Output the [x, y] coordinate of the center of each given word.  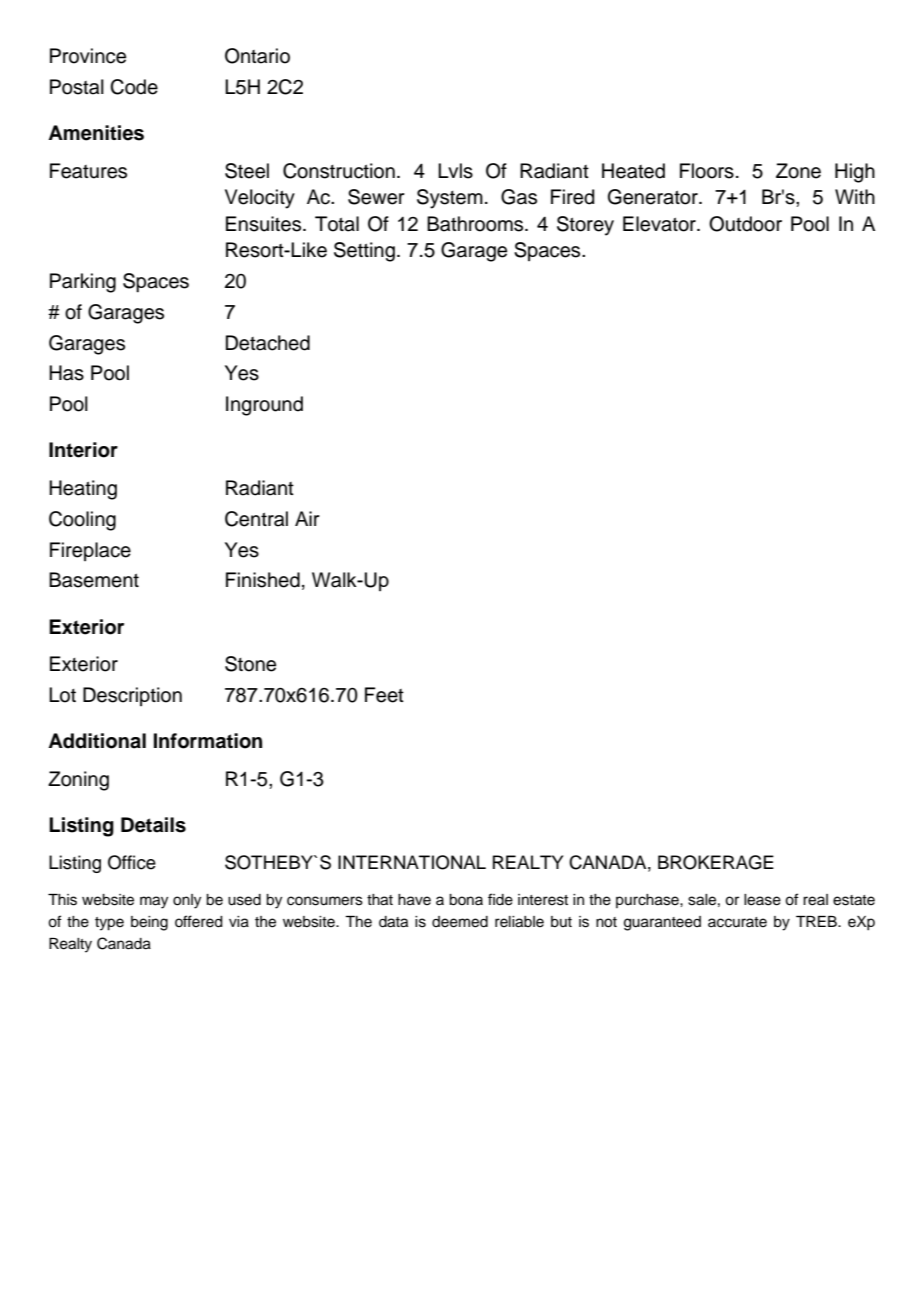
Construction [339, 171]
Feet [384, 695]
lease [762, 900]
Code [134, 87]
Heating [83, 490]
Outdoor [745, 224]
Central [256, 519]
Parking [83, 283]
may [154, 902]
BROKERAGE [716, 862]
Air [307, 518]
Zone [798, 171]
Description [132, 696]
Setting [364, 252]
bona [466, 900]
